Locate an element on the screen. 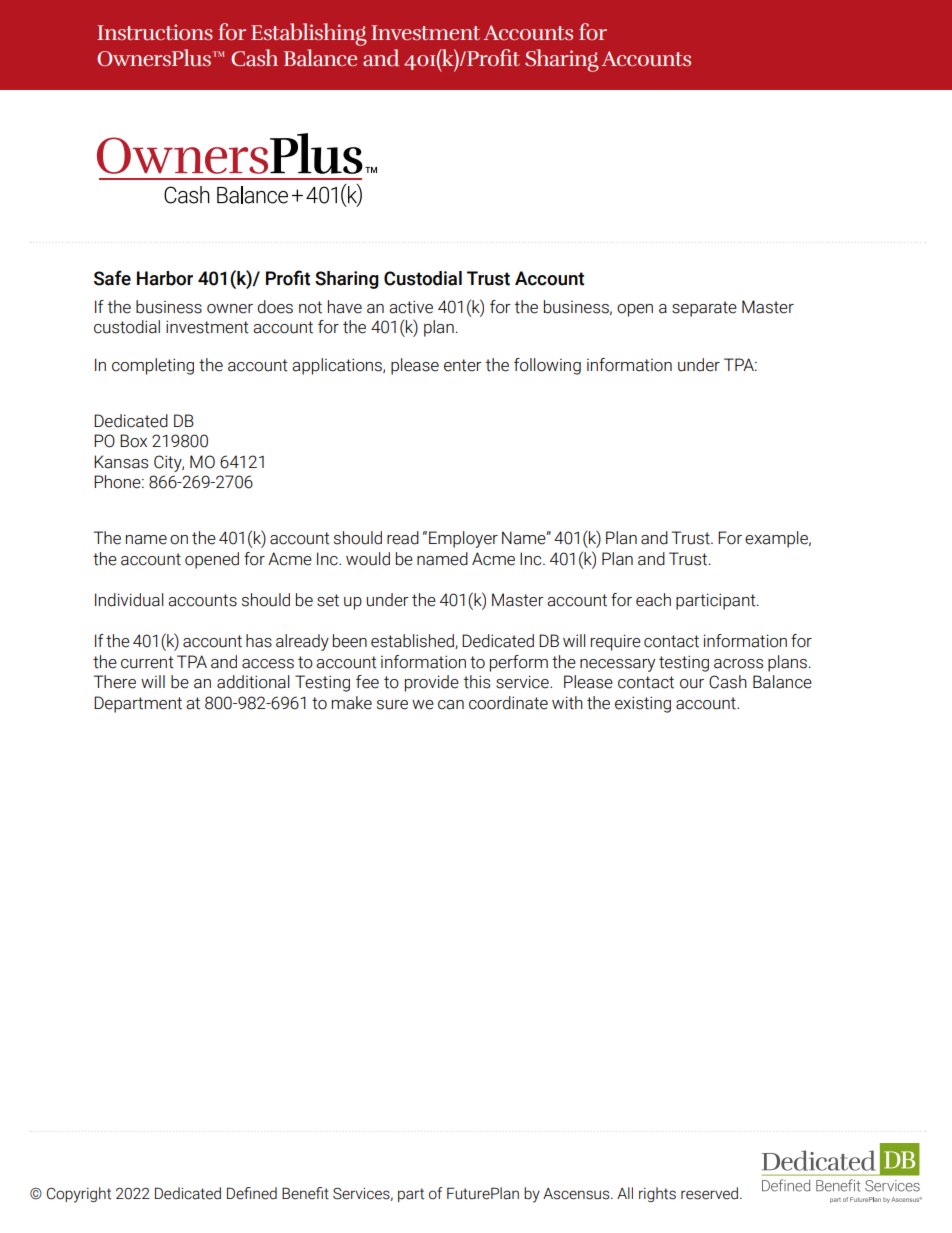 This screenshot has height=1233, width=952. Establishing is located at coordinates (309, 34).
